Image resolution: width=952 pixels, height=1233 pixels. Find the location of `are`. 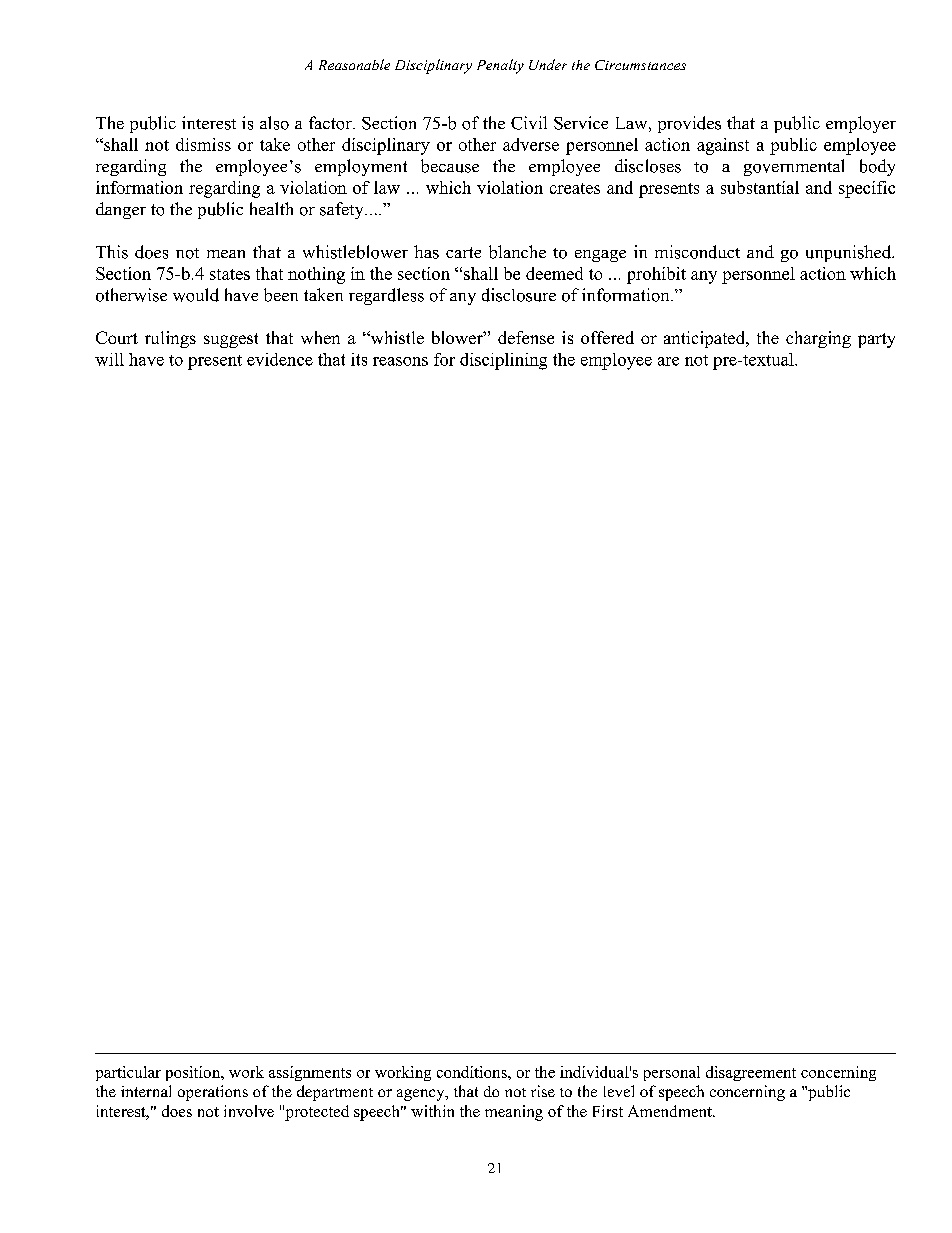

are is located at coordinates (668, 361).
